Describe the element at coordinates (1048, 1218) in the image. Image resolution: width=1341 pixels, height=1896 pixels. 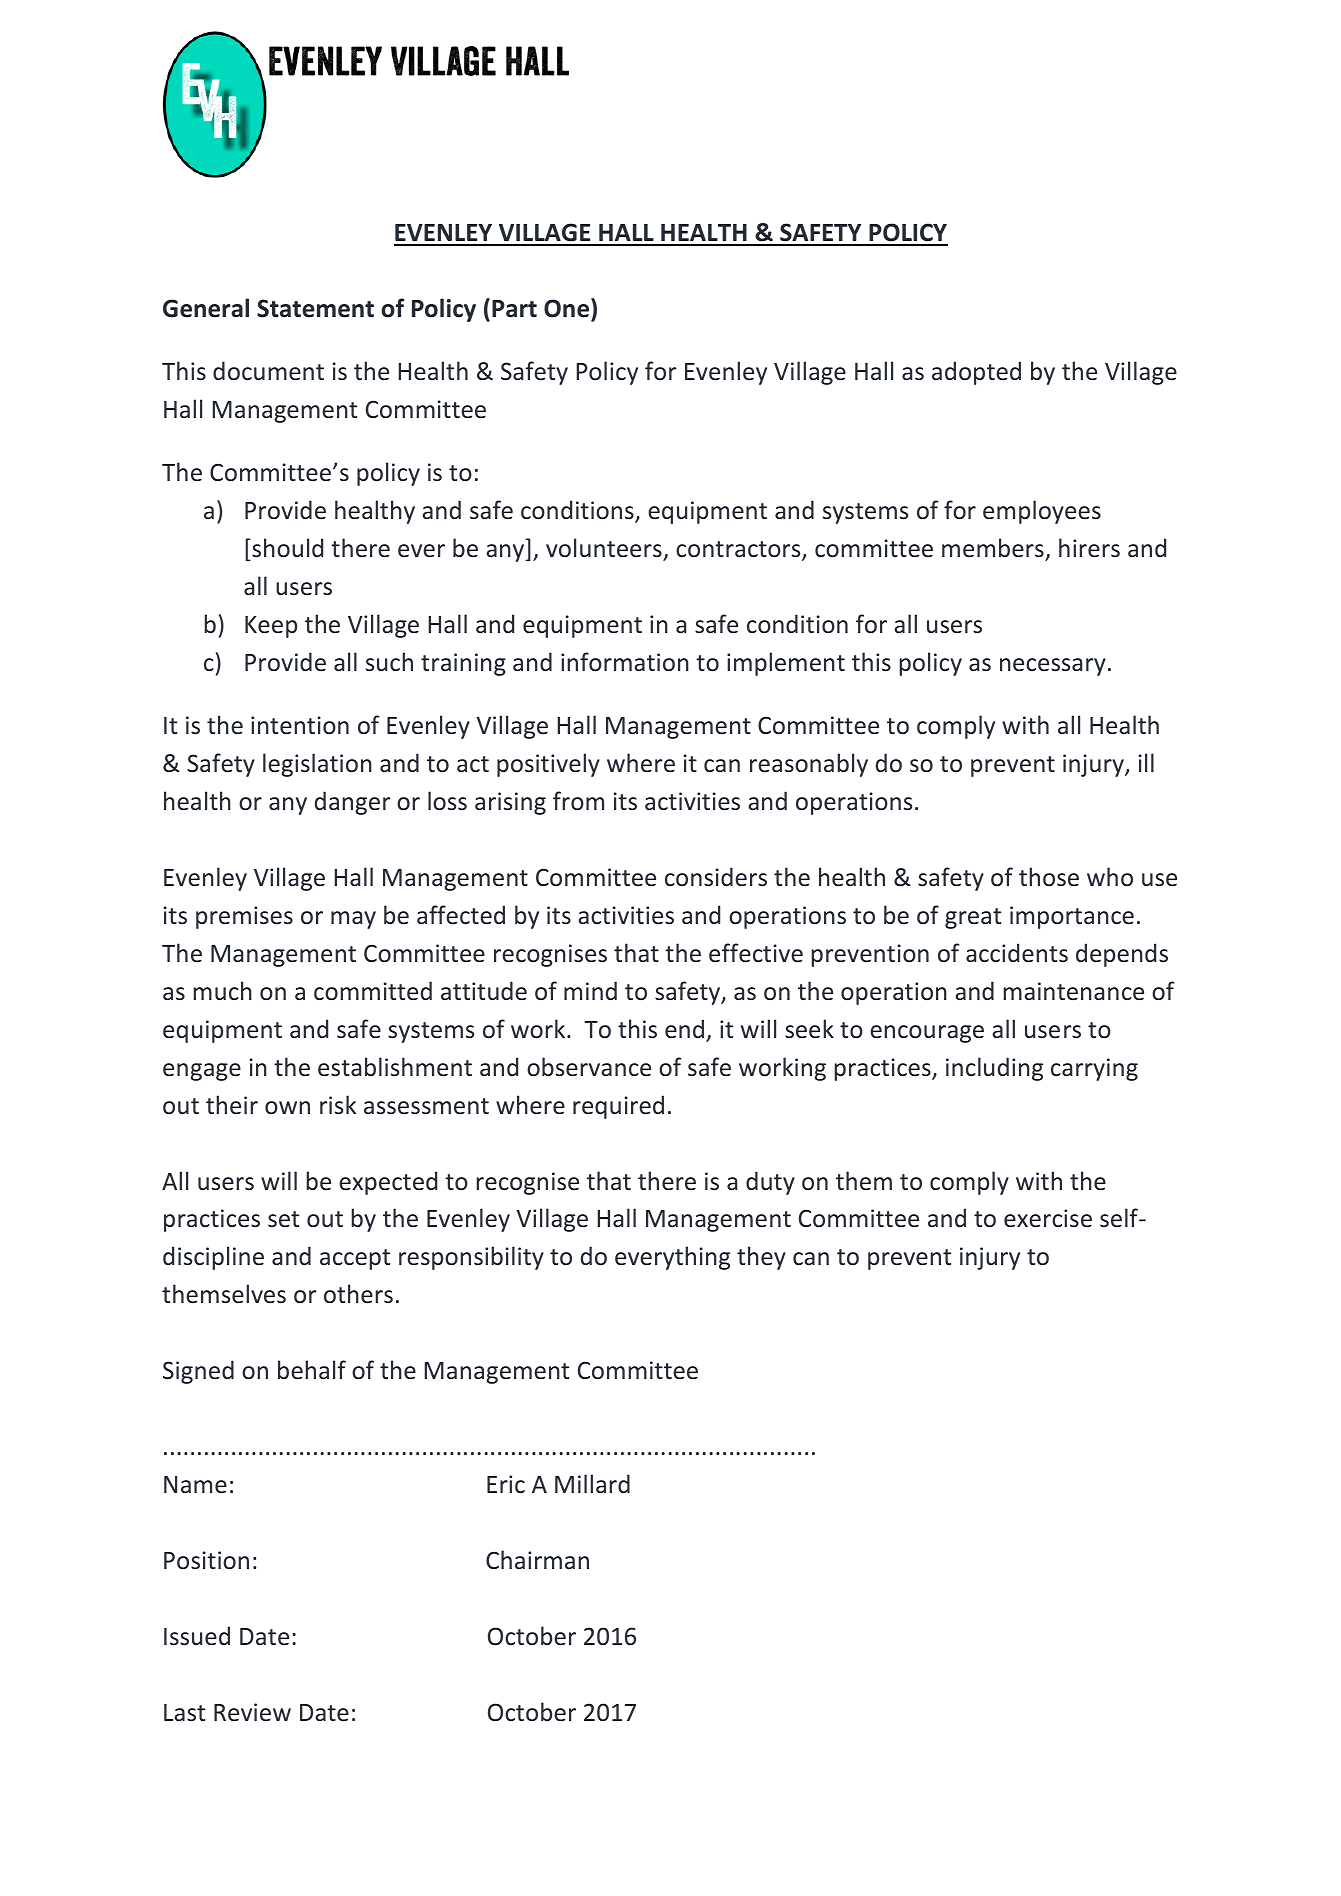
I see `exercise` at that location.
